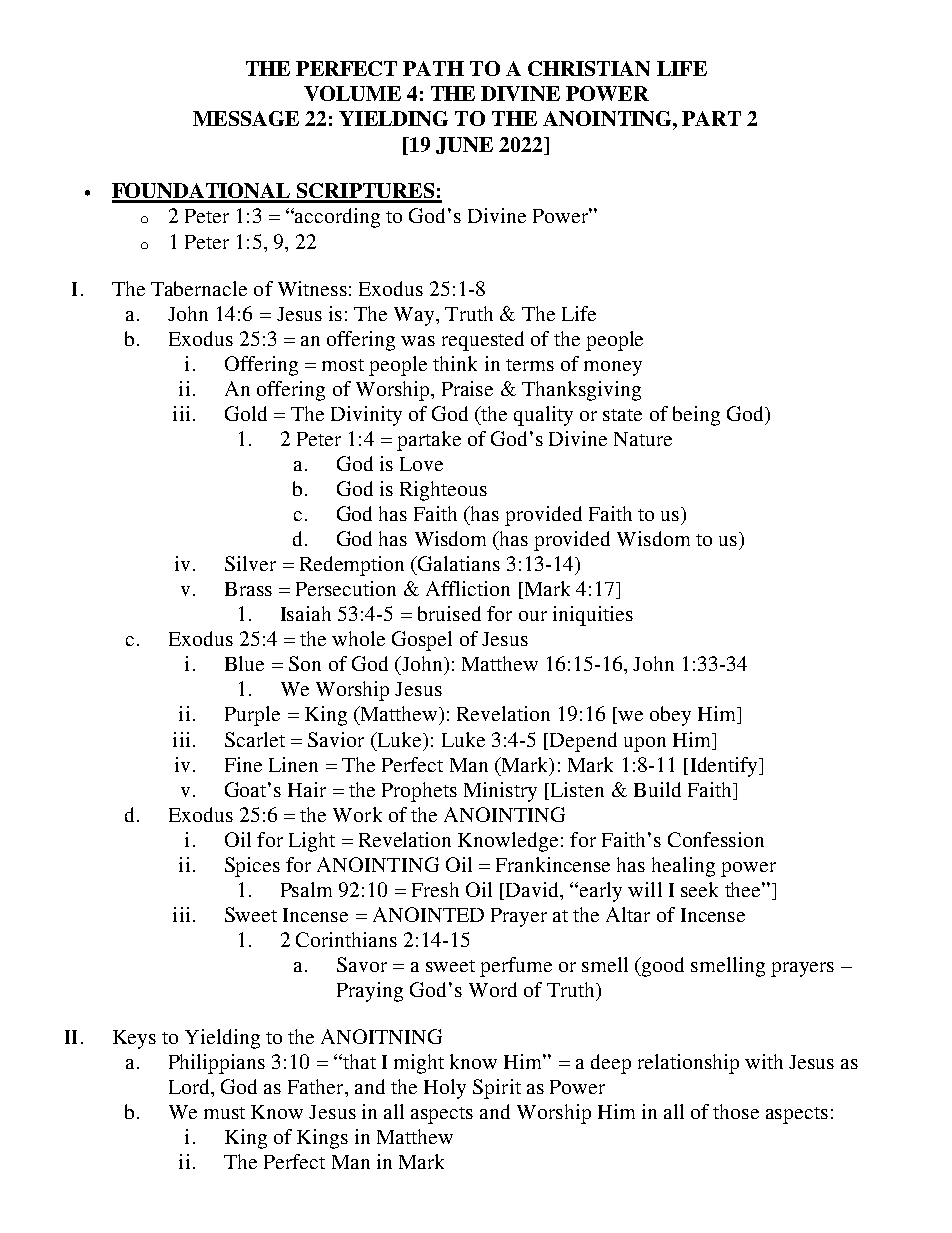 This document has width=952, height=1233. What do you see at coordinates (191, 1088) in the document?
I see `Lord` at bounding box center [191, 1088].
